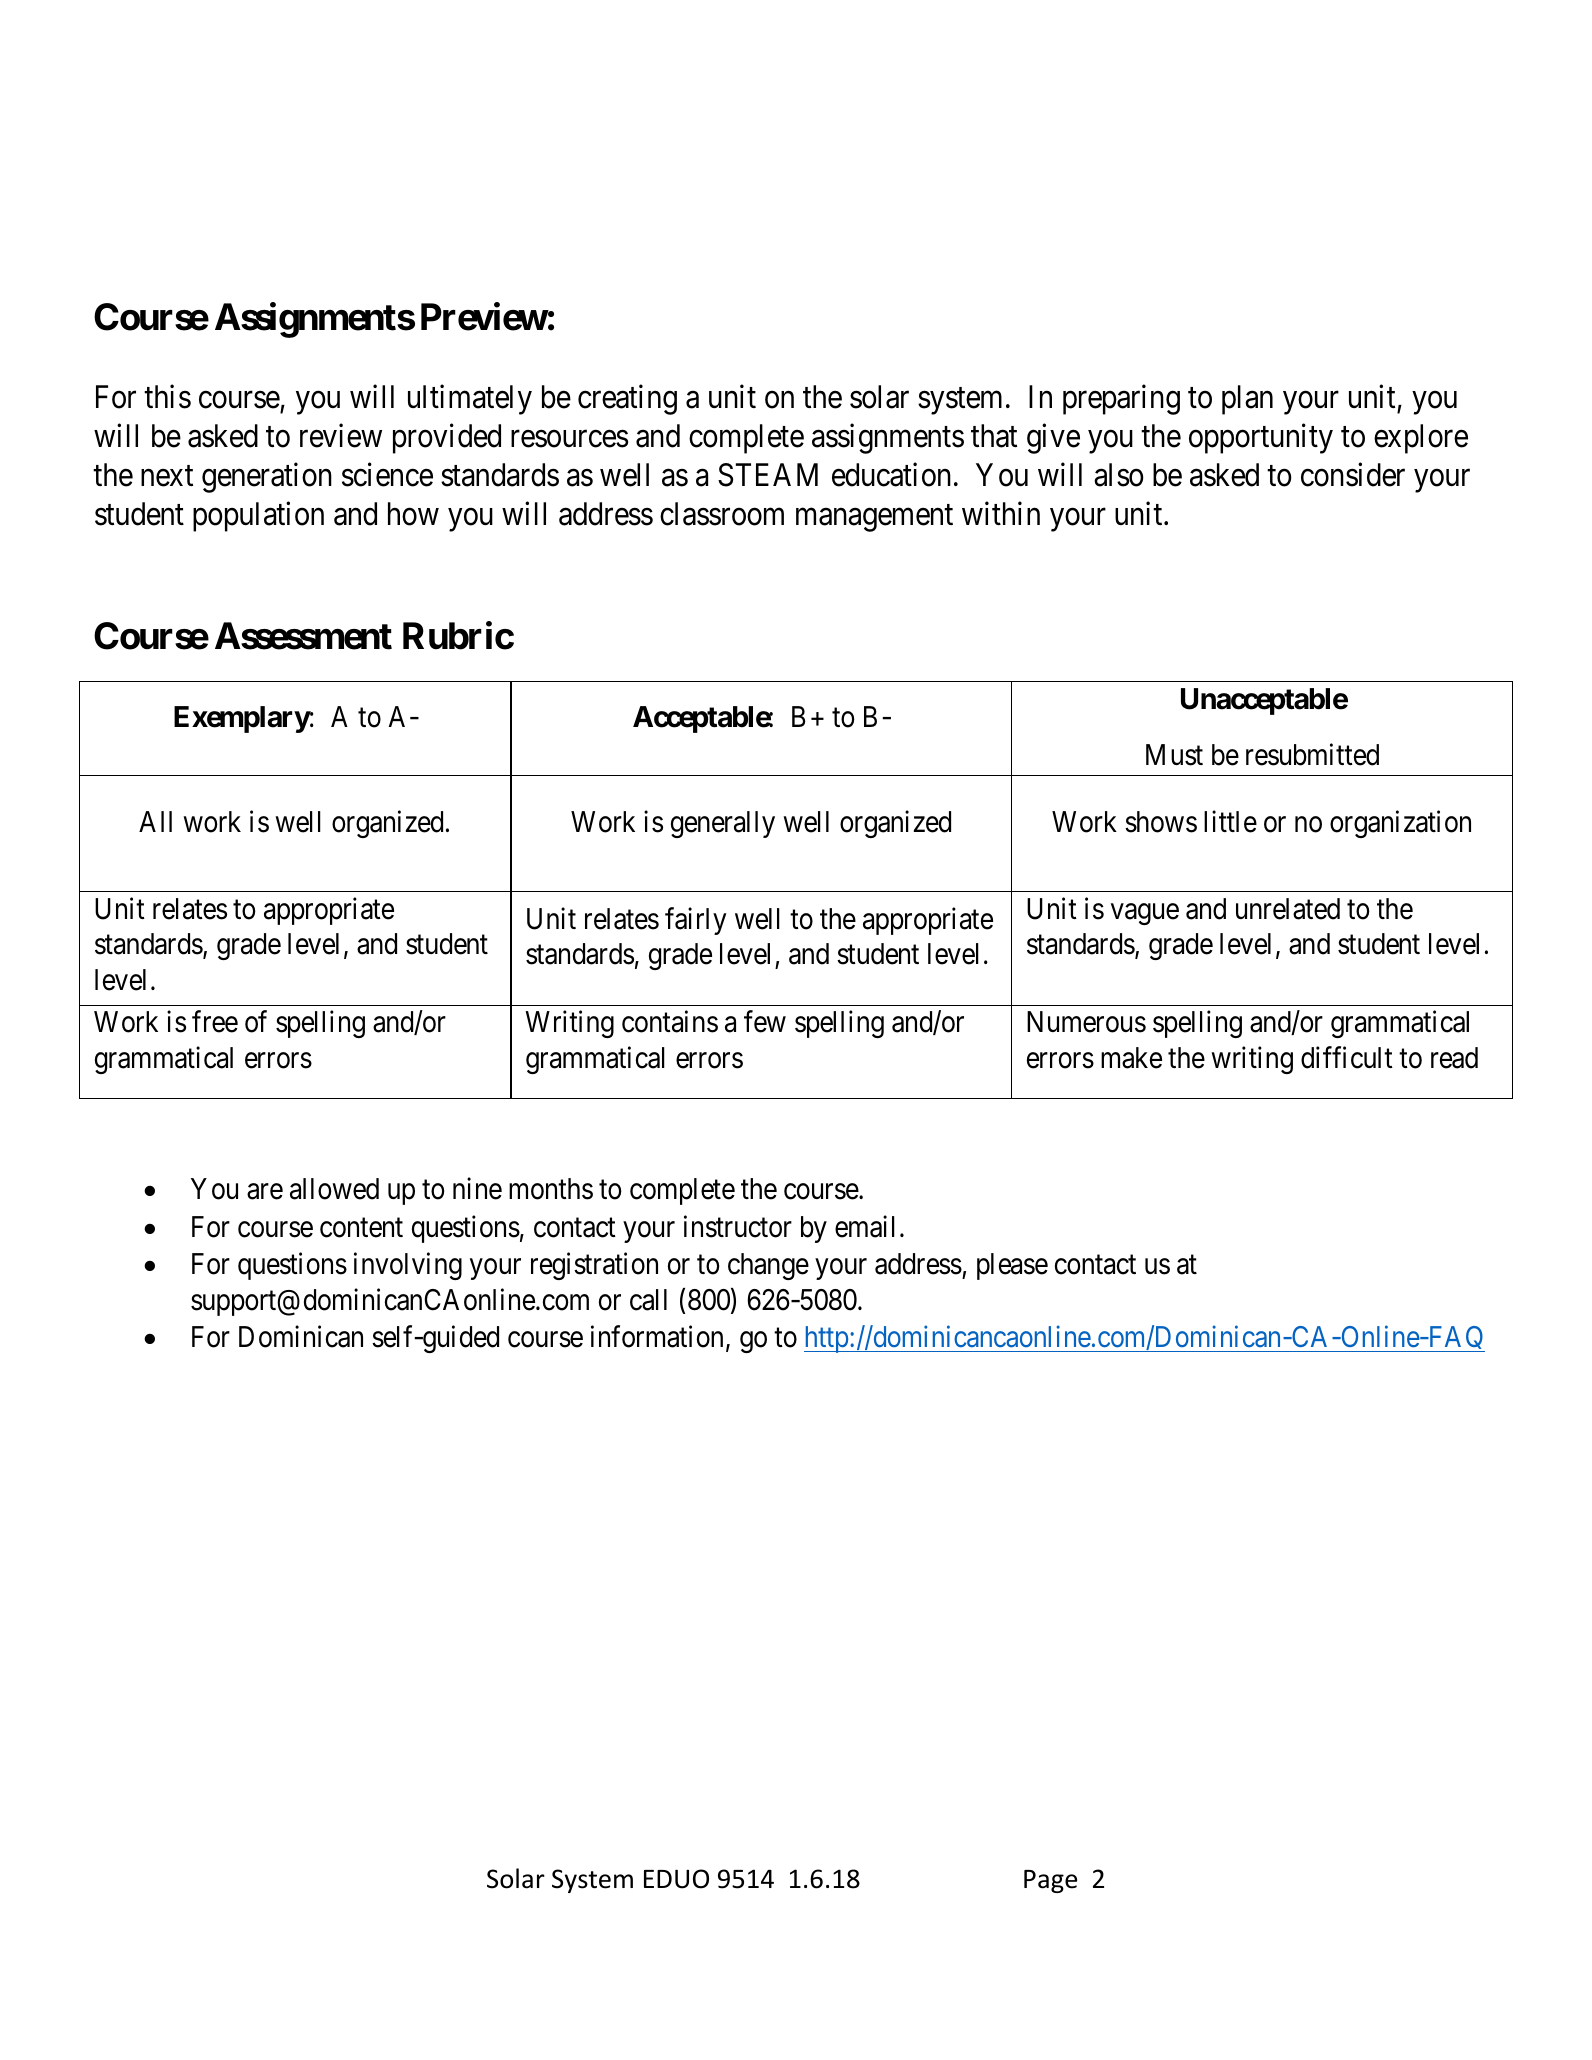  I want to click on consider, so click(1353, 475).
